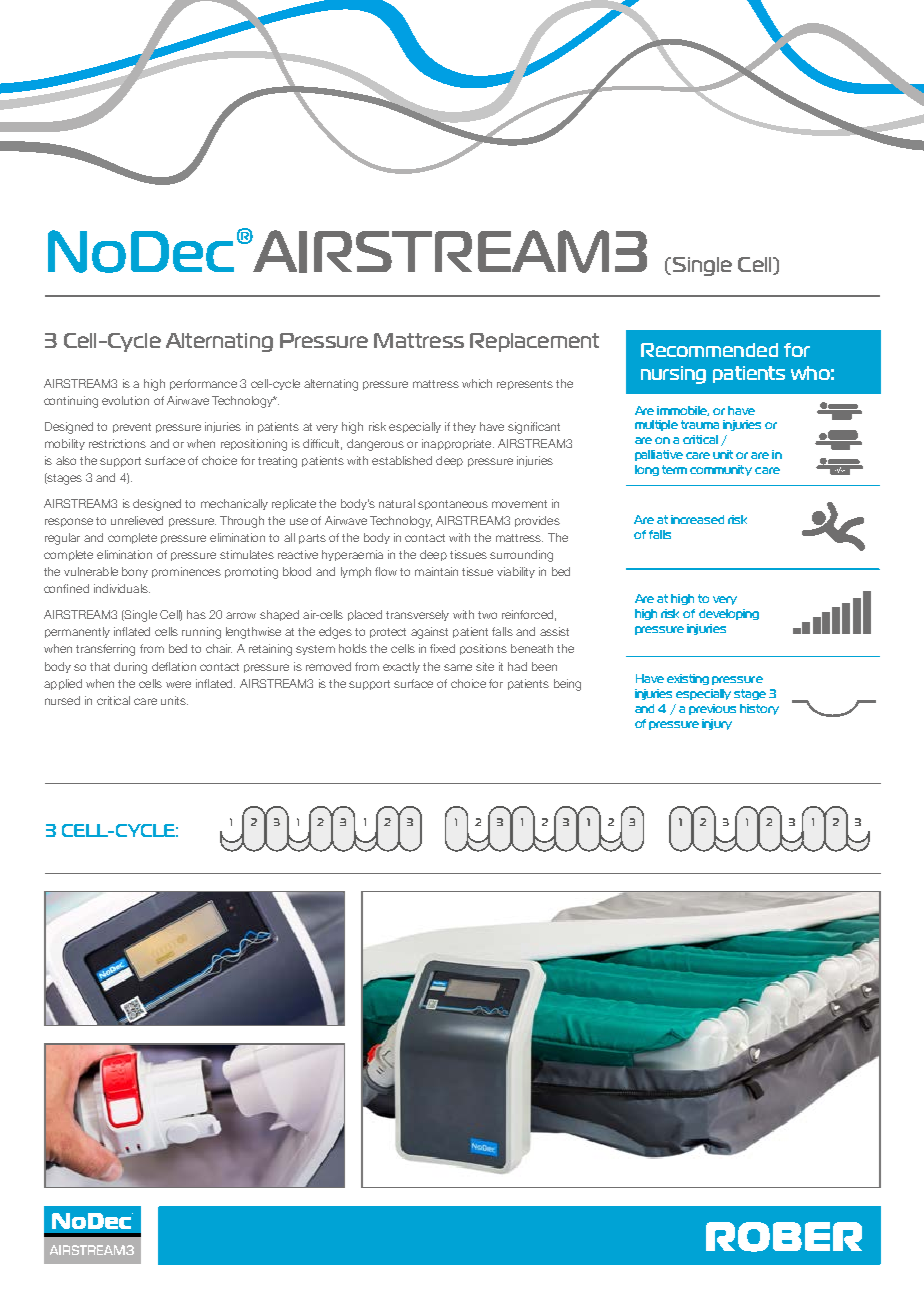  I want to click on increased, so click(697, 519).
